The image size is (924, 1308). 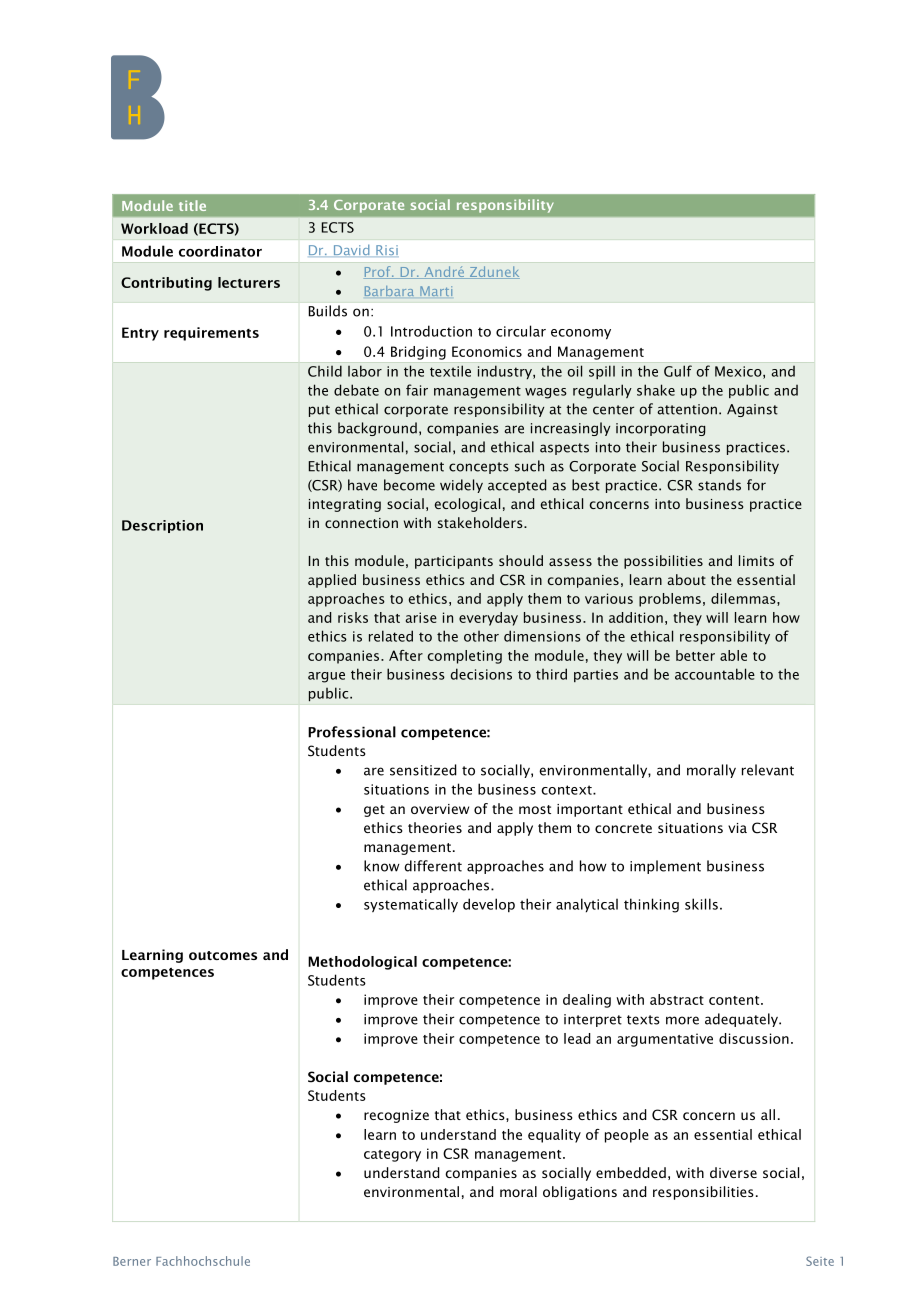 What do you see at coordinates (454, 562) in the image?
I see `participants` at bounding box center [454, 562].
